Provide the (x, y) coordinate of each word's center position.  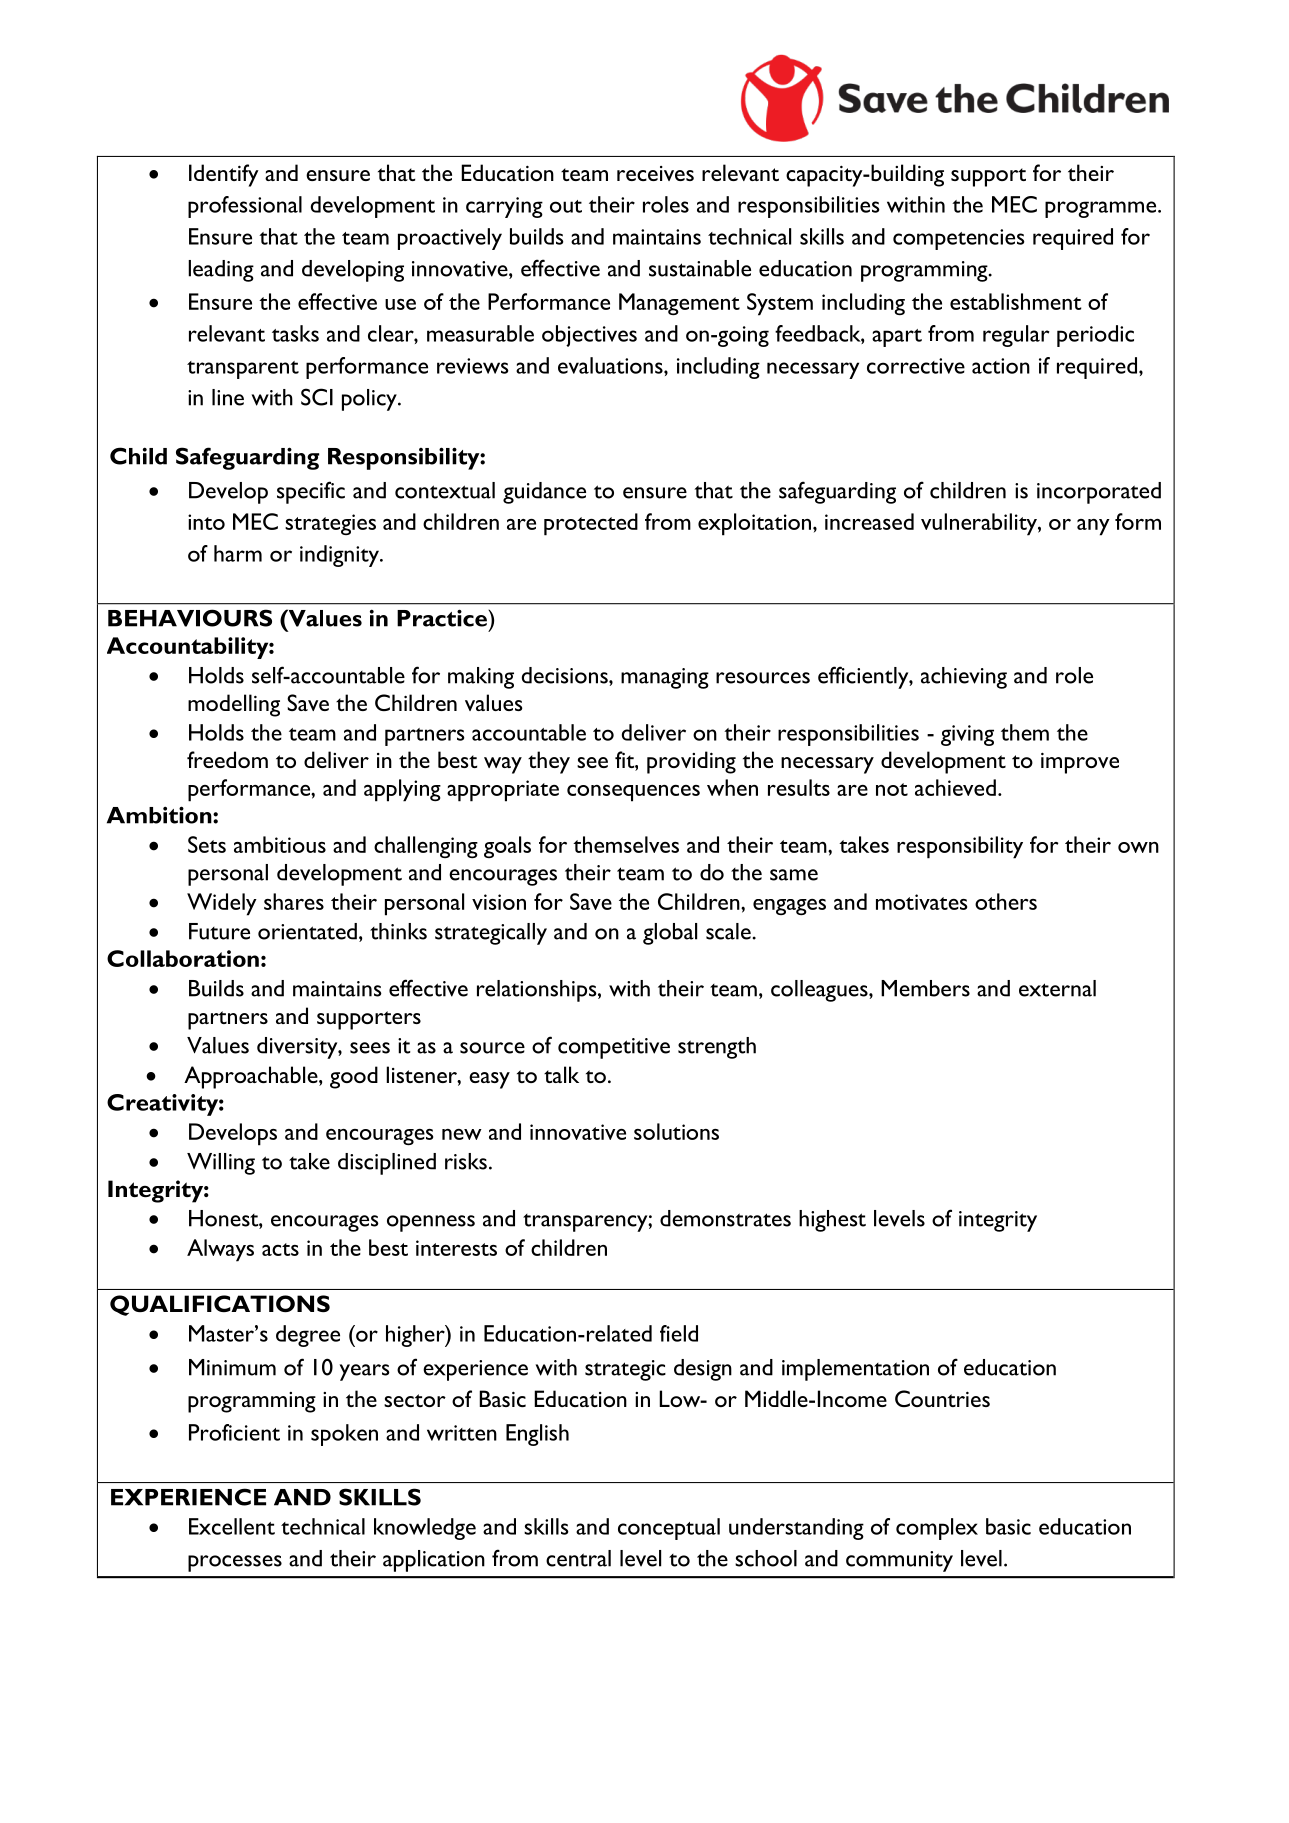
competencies (959, 239)
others (1006, 901)
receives (655, 173)
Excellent (232, 1526)
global (670, 934)
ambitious (280, 844)
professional (245, 207)
